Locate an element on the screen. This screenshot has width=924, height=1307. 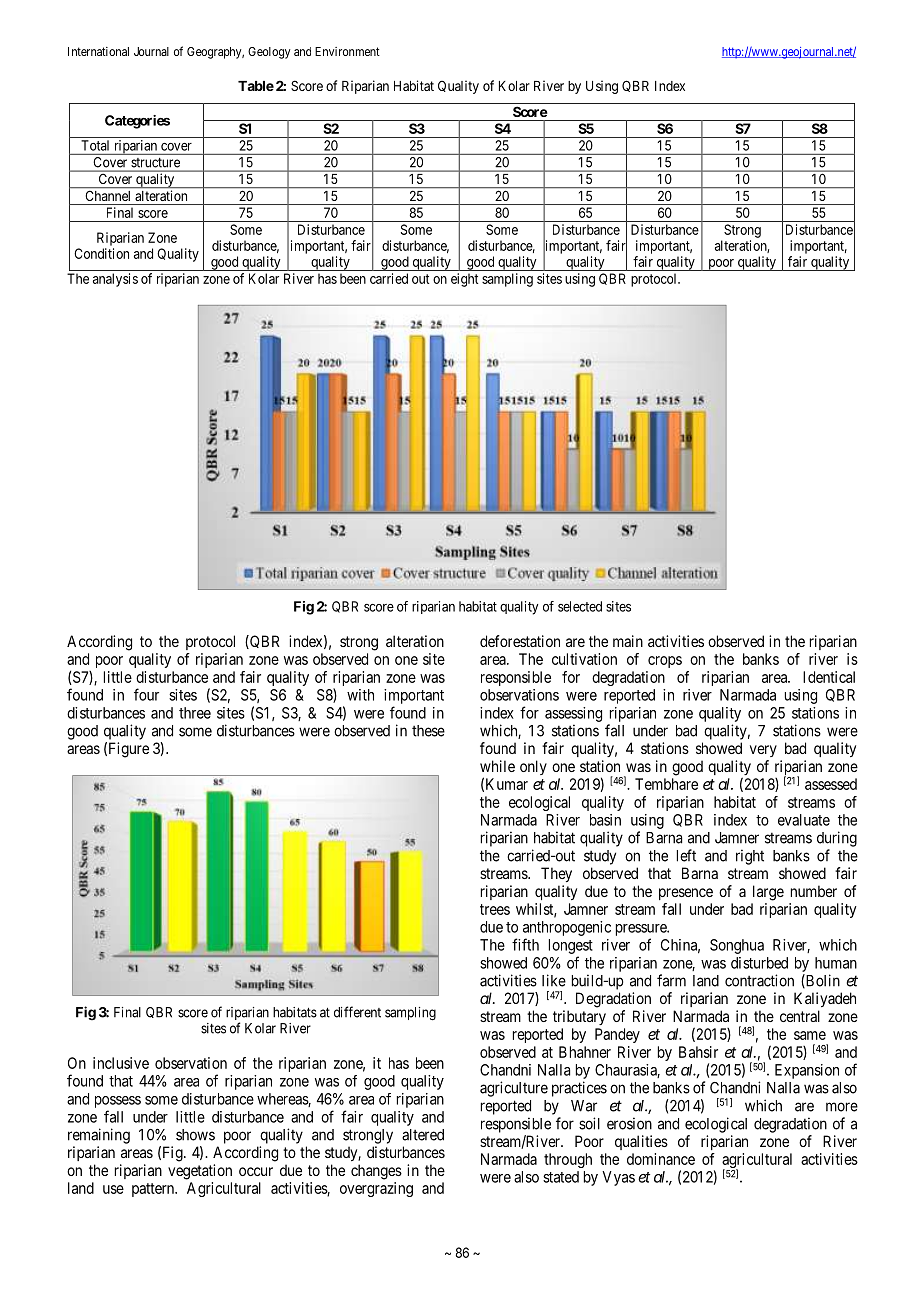
dominance is located at coordinates (661, 1159).
